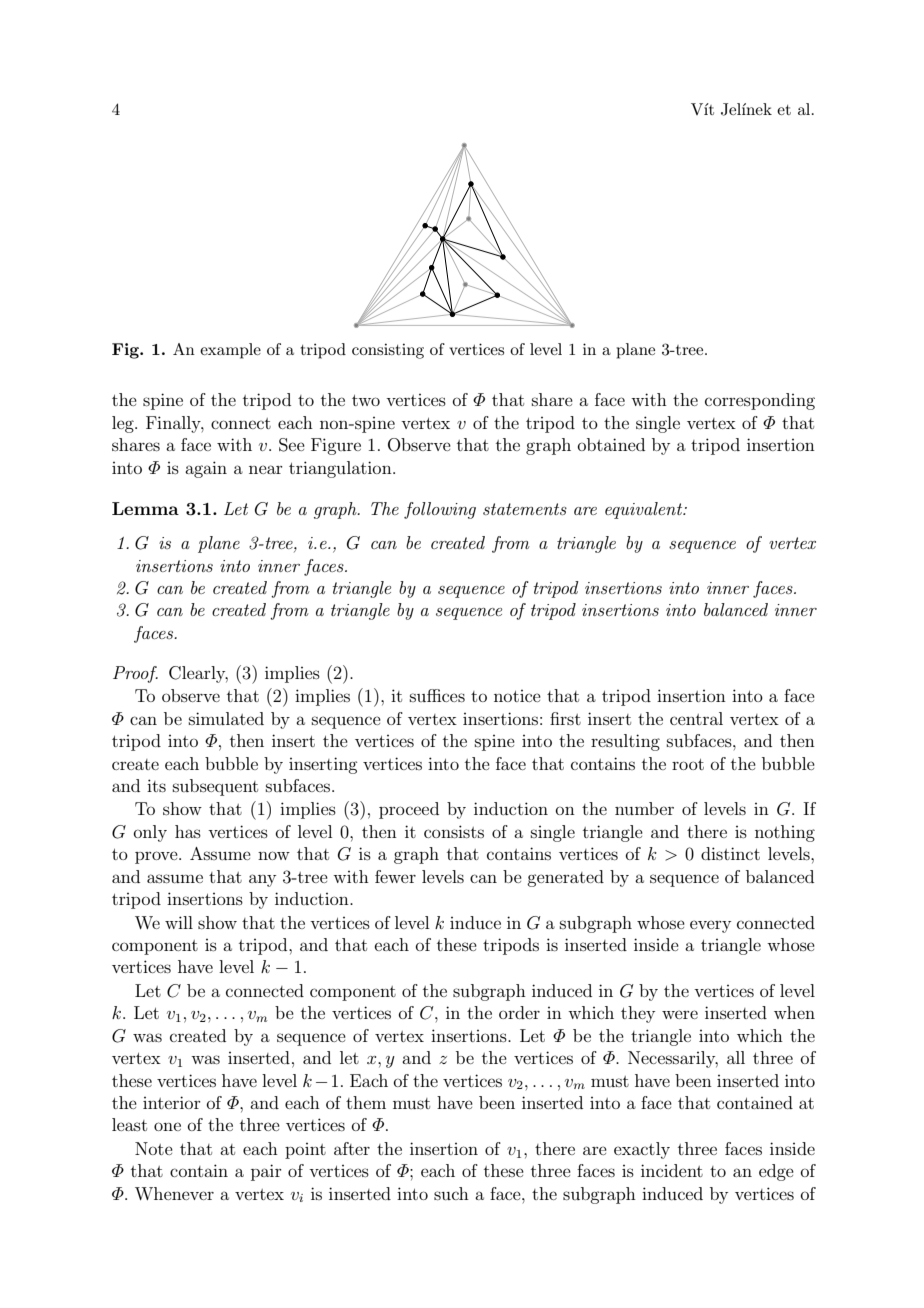  I want to click on suffices, so click(437, 695).
